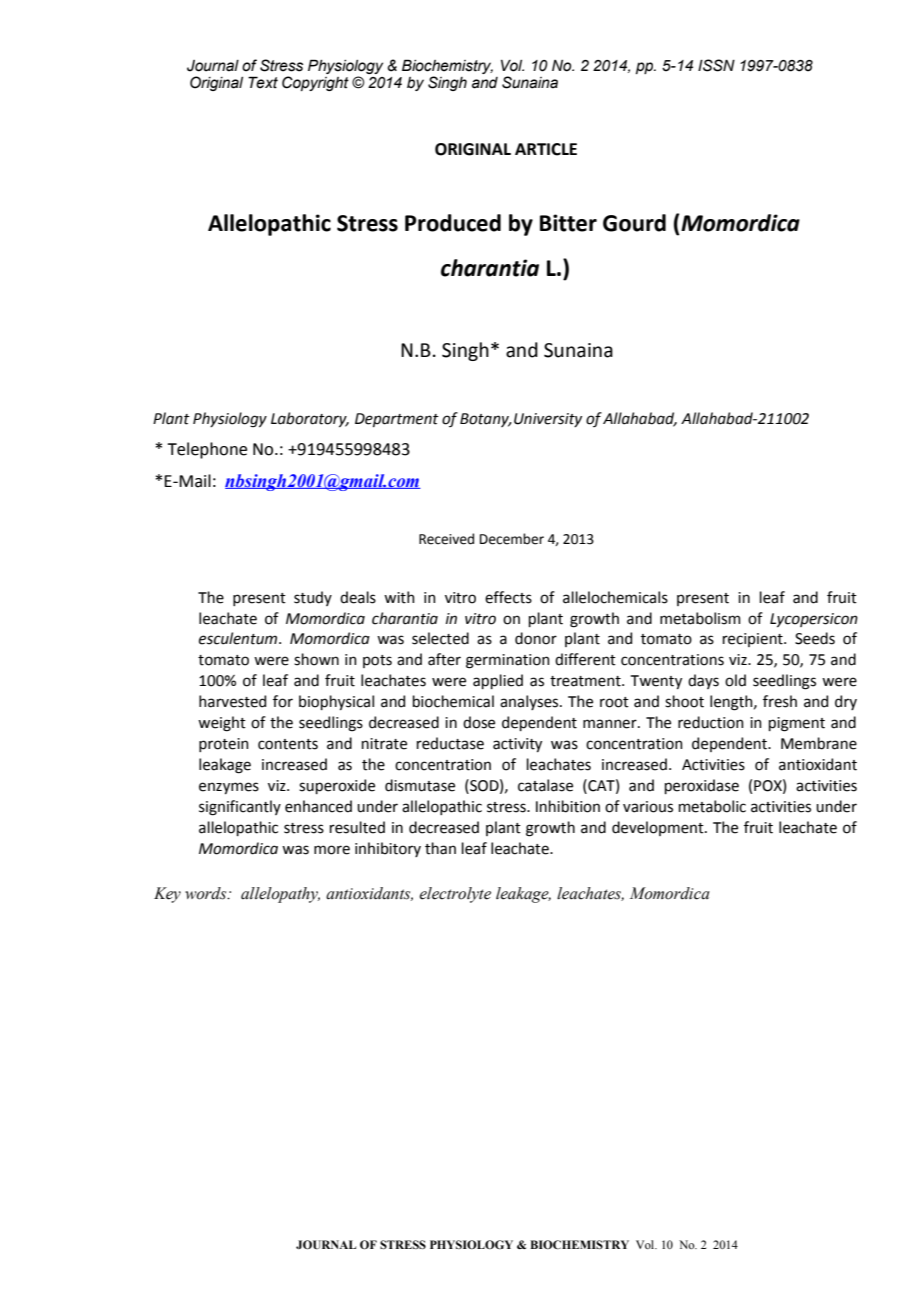  I want to click on Text, so click(263, 82).
